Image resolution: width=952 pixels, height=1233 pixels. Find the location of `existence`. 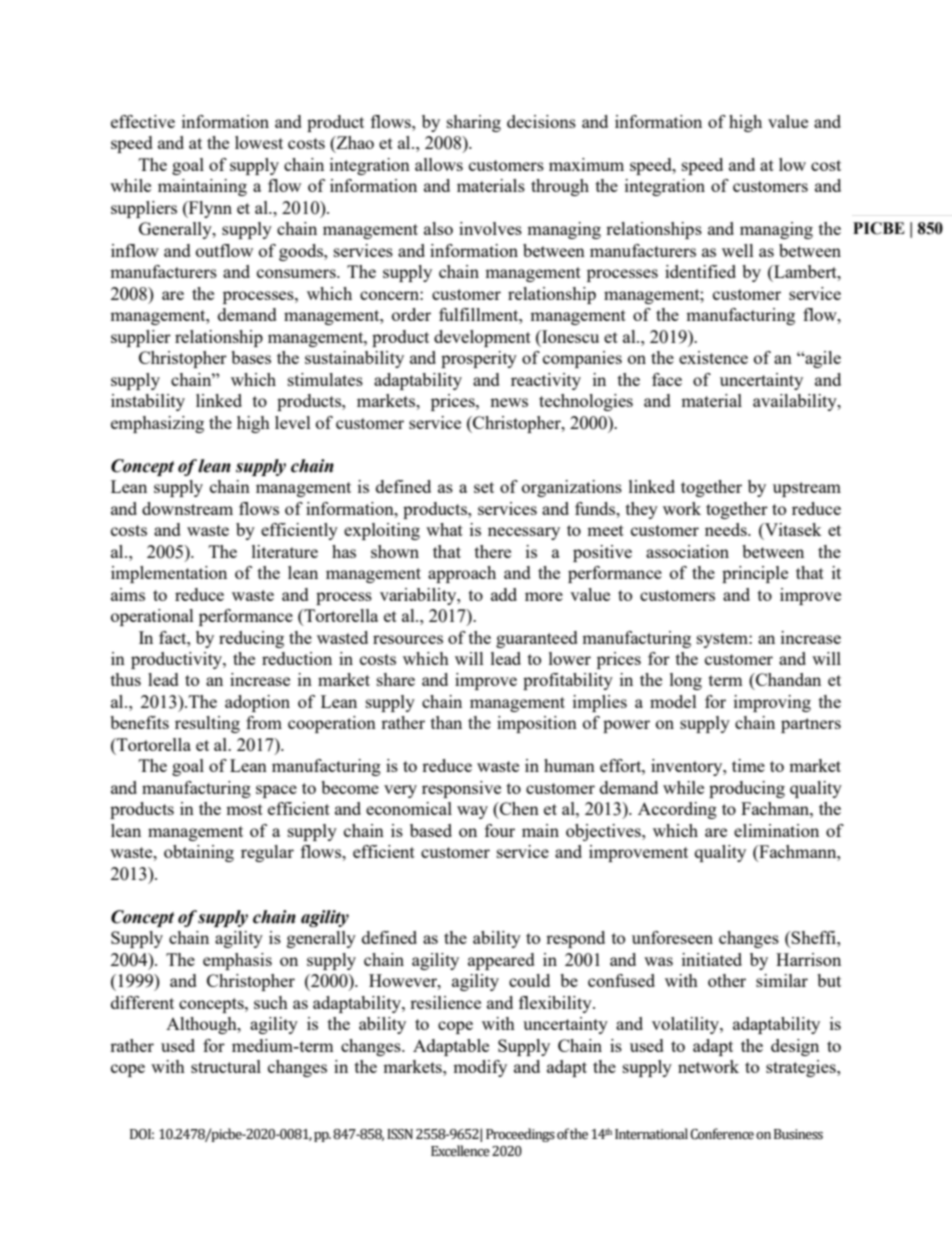

existence is located at coordinates (713, 357).
